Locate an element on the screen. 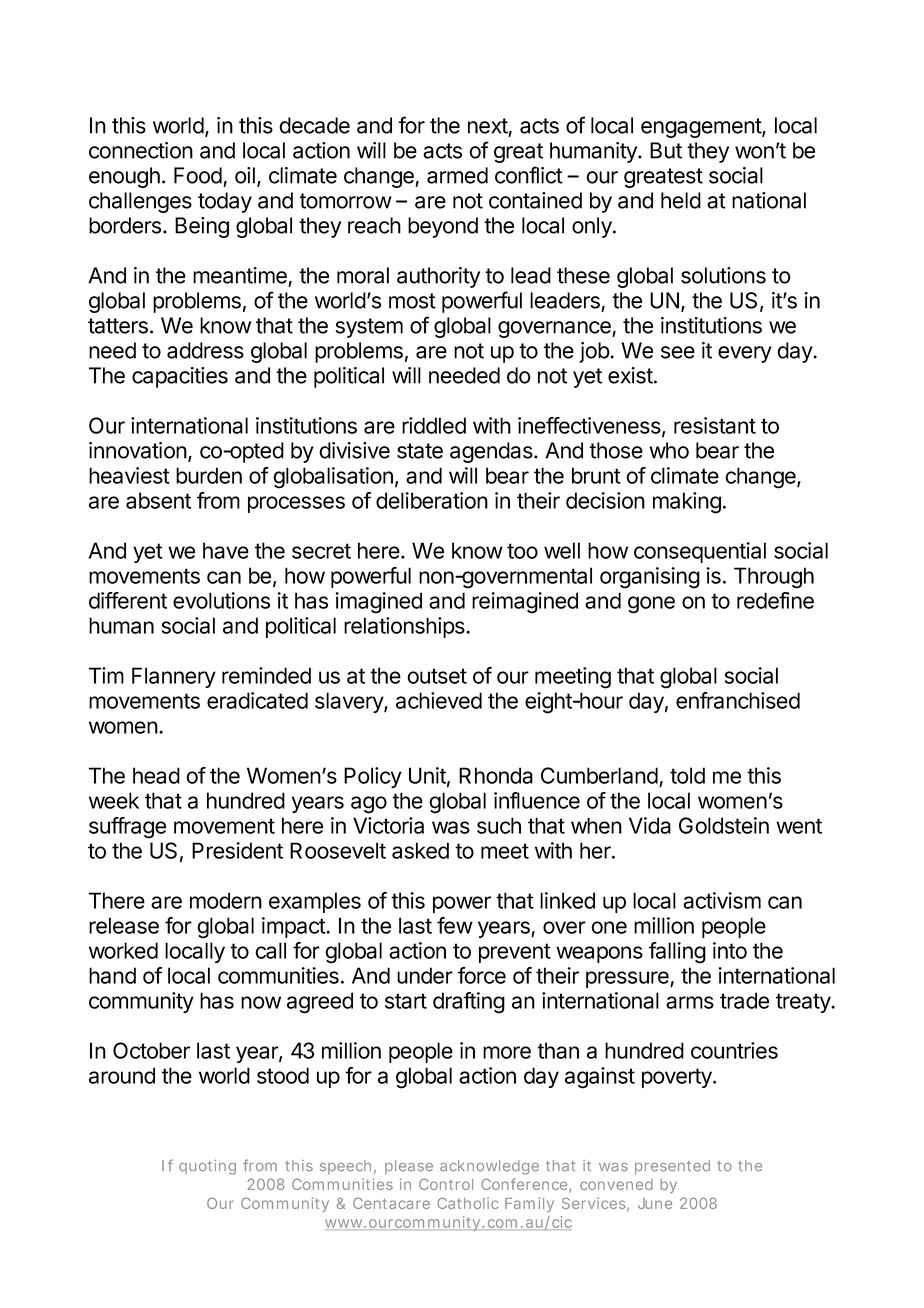 This screenshot has width=924, height=1308. quoting is located at coordinates (207, 1167).
